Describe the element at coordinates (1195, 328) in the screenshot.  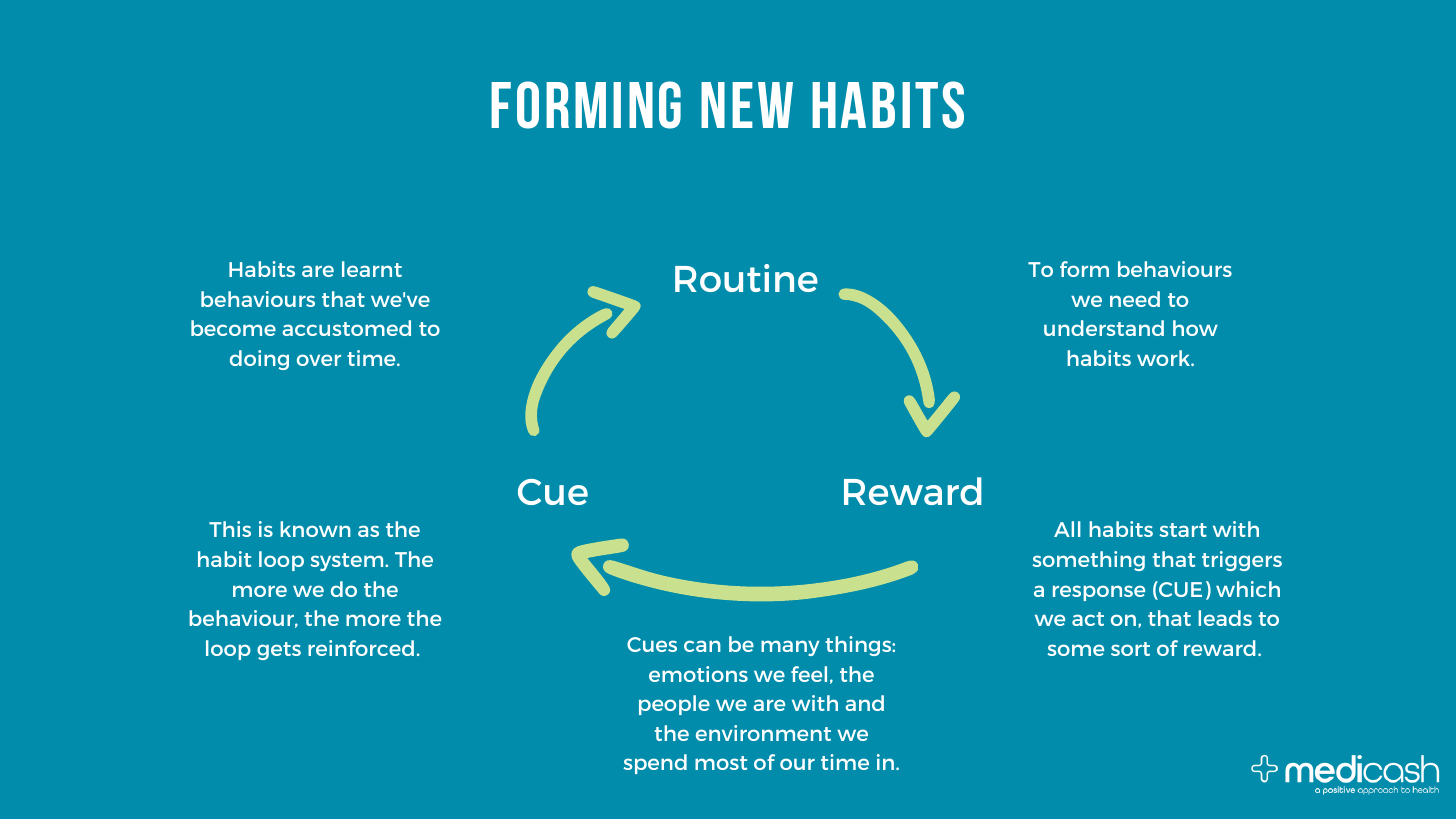
I see `how` at that location.
